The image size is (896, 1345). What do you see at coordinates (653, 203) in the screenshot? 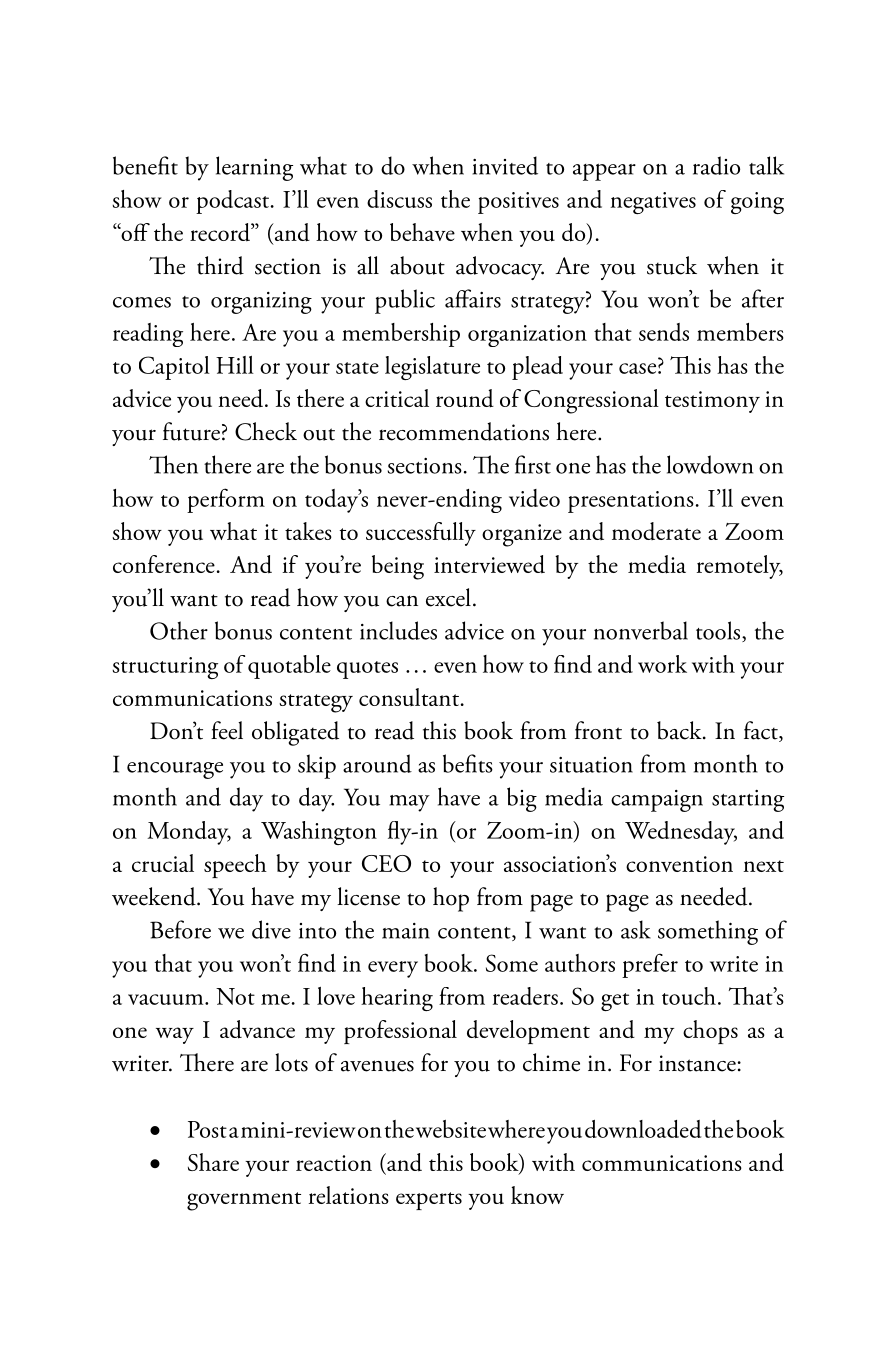
I see `negatives` at bounding box center [653, 203].
